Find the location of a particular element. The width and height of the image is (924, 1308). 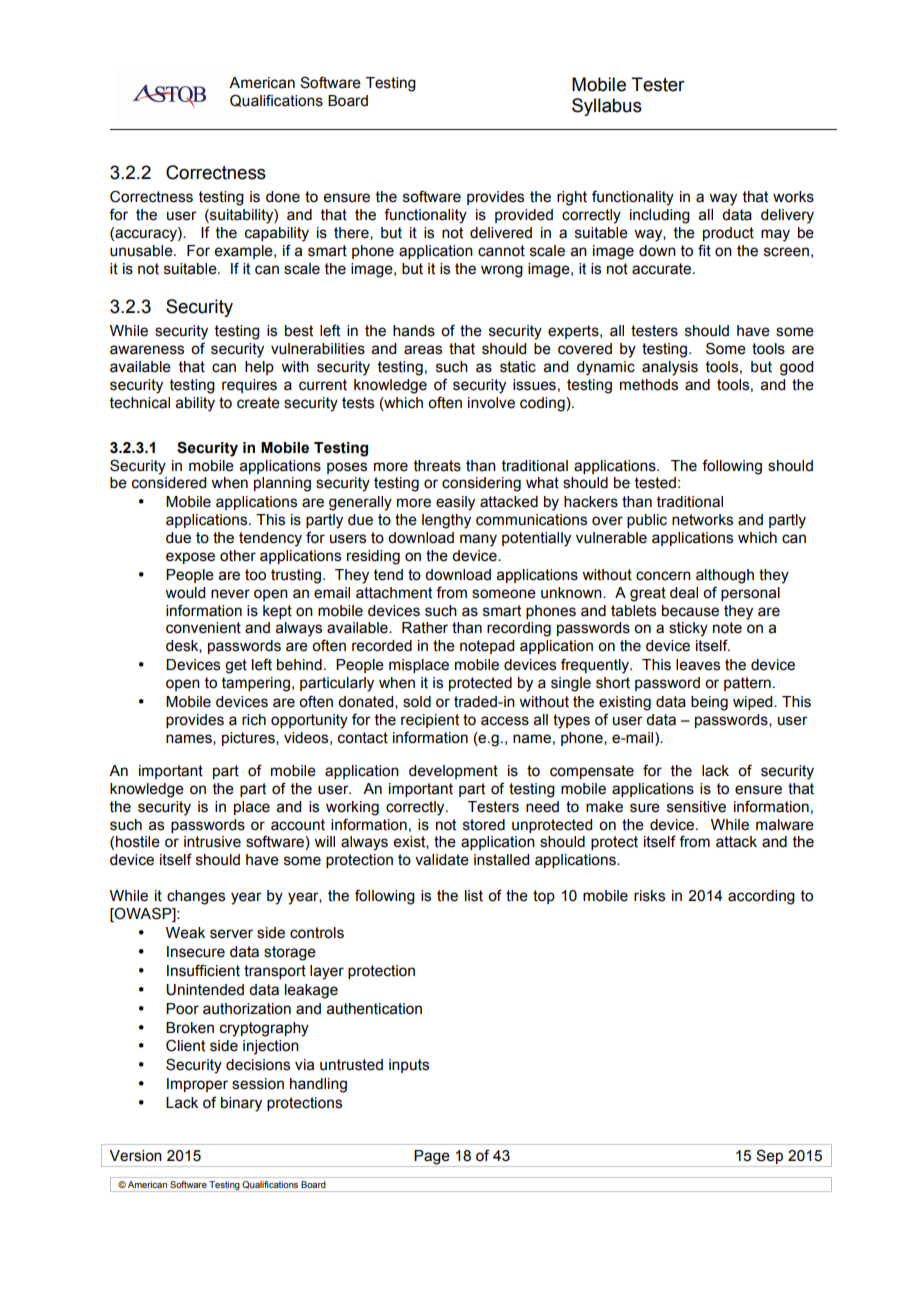

convenient is located at coordinates (203, 628).
